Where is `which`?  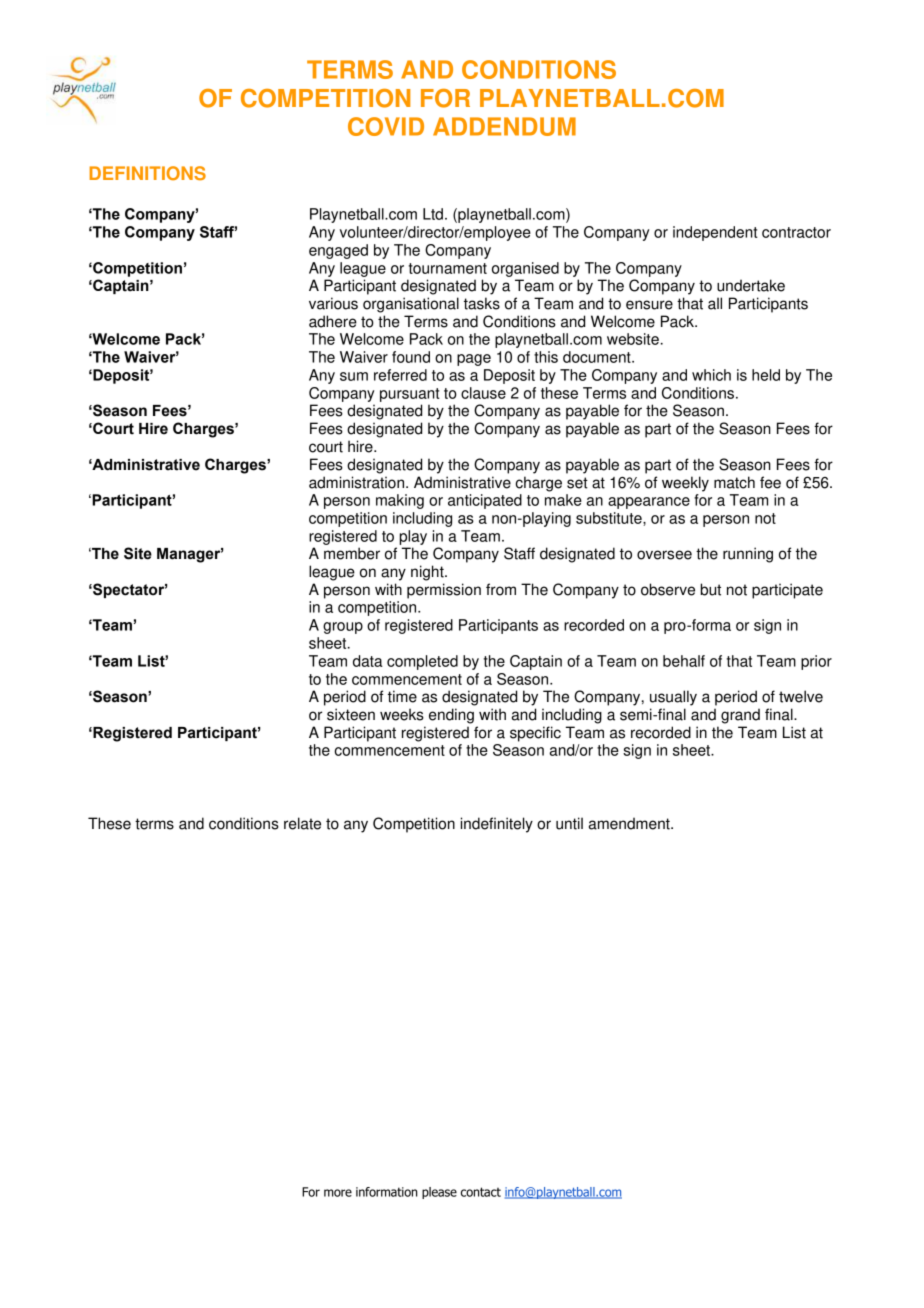 which is located at coordinates (711, 375).
